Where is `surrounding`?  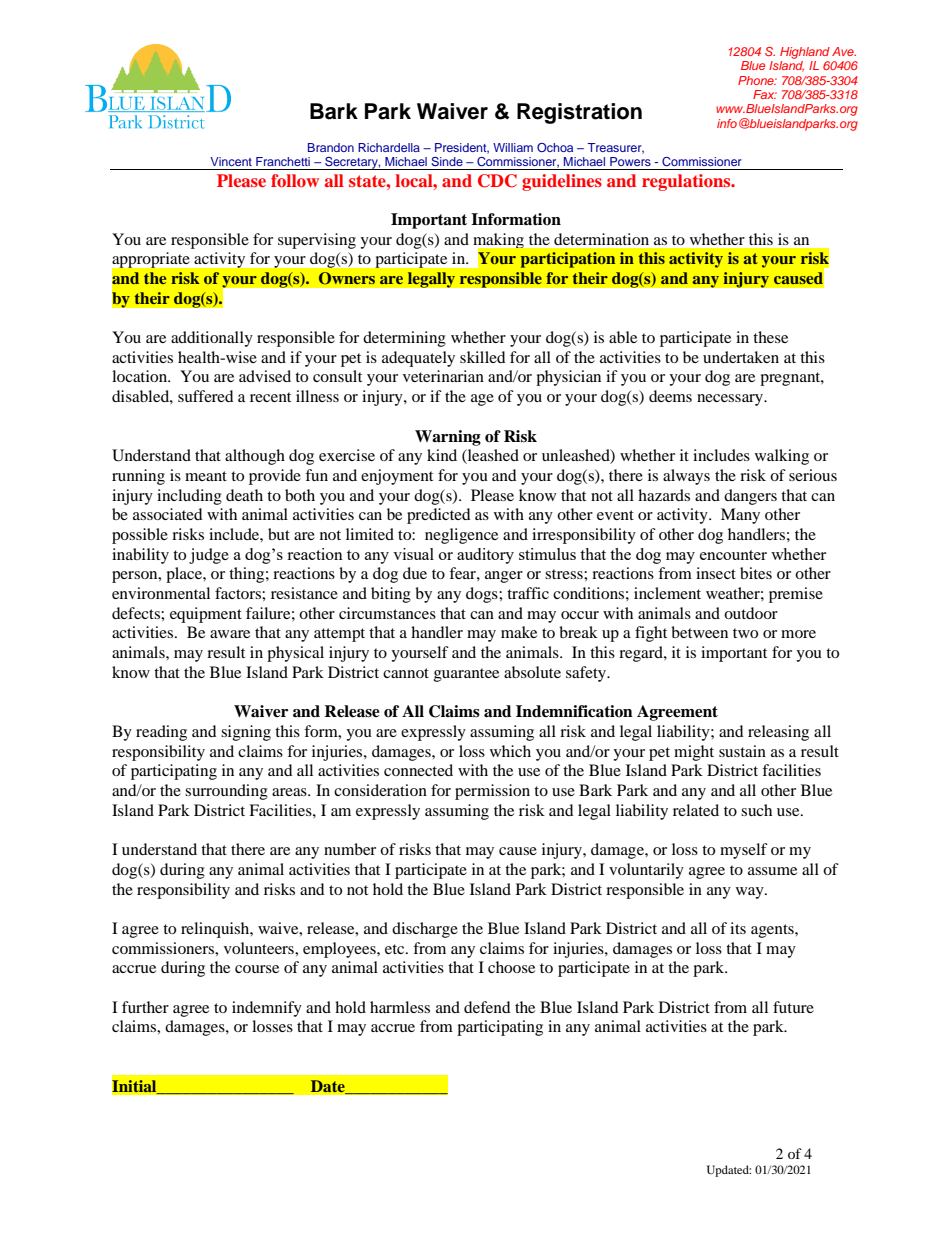 surrounding is located at coordinates (226, 792).
